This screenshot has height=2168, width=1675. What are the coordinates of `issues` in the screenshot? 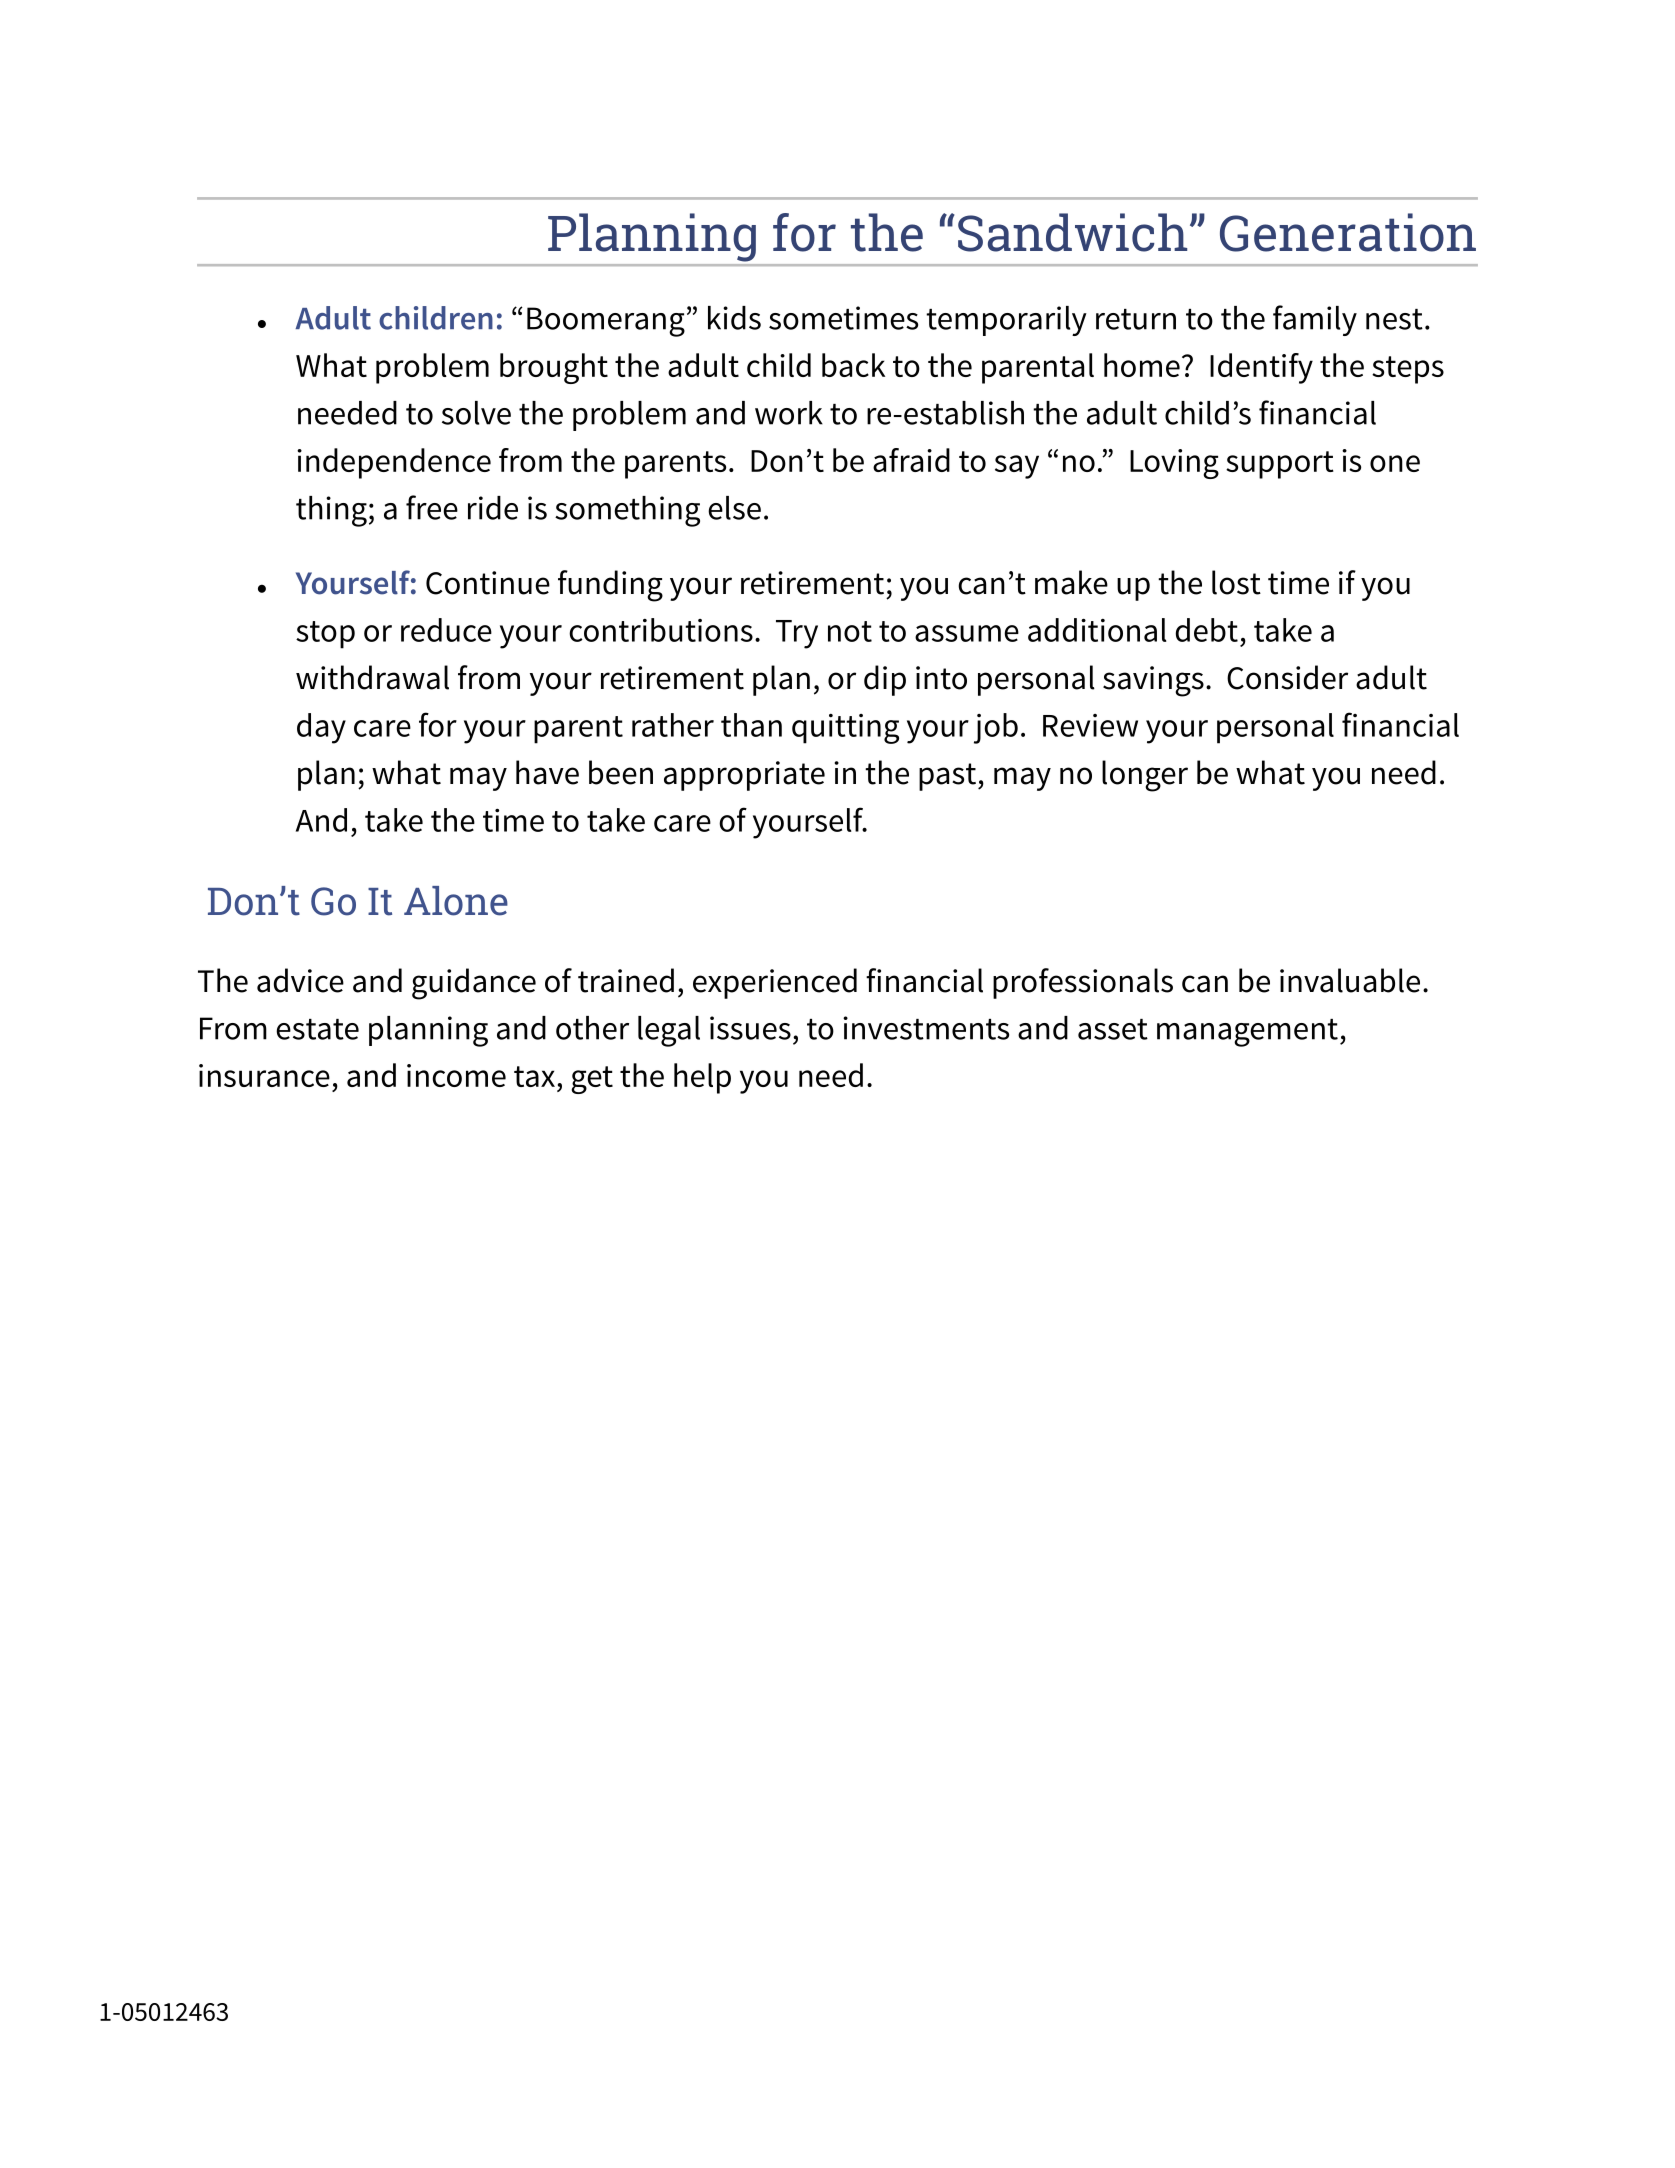 It's located at (750, 1028).
